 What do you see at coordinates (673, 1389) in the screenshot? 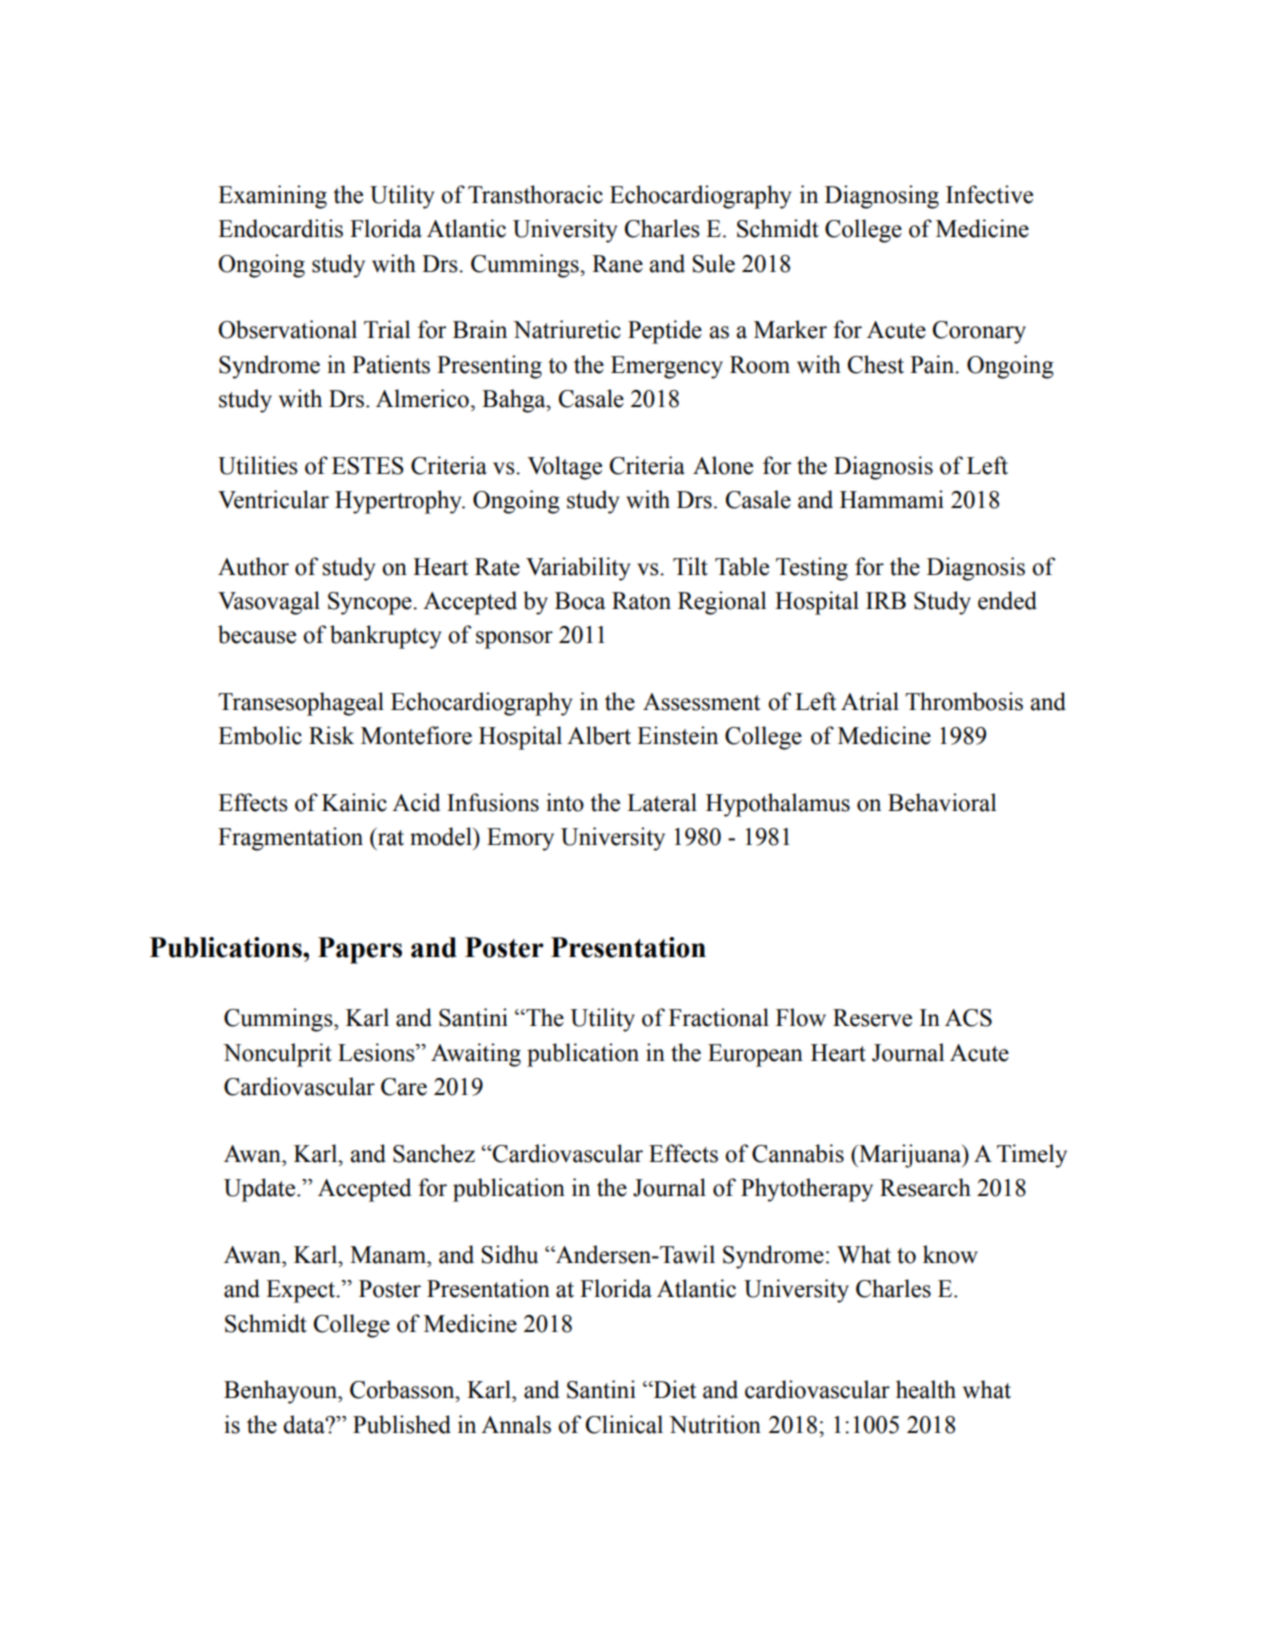
I see `Diet` at bounding box center [673, 1389].
